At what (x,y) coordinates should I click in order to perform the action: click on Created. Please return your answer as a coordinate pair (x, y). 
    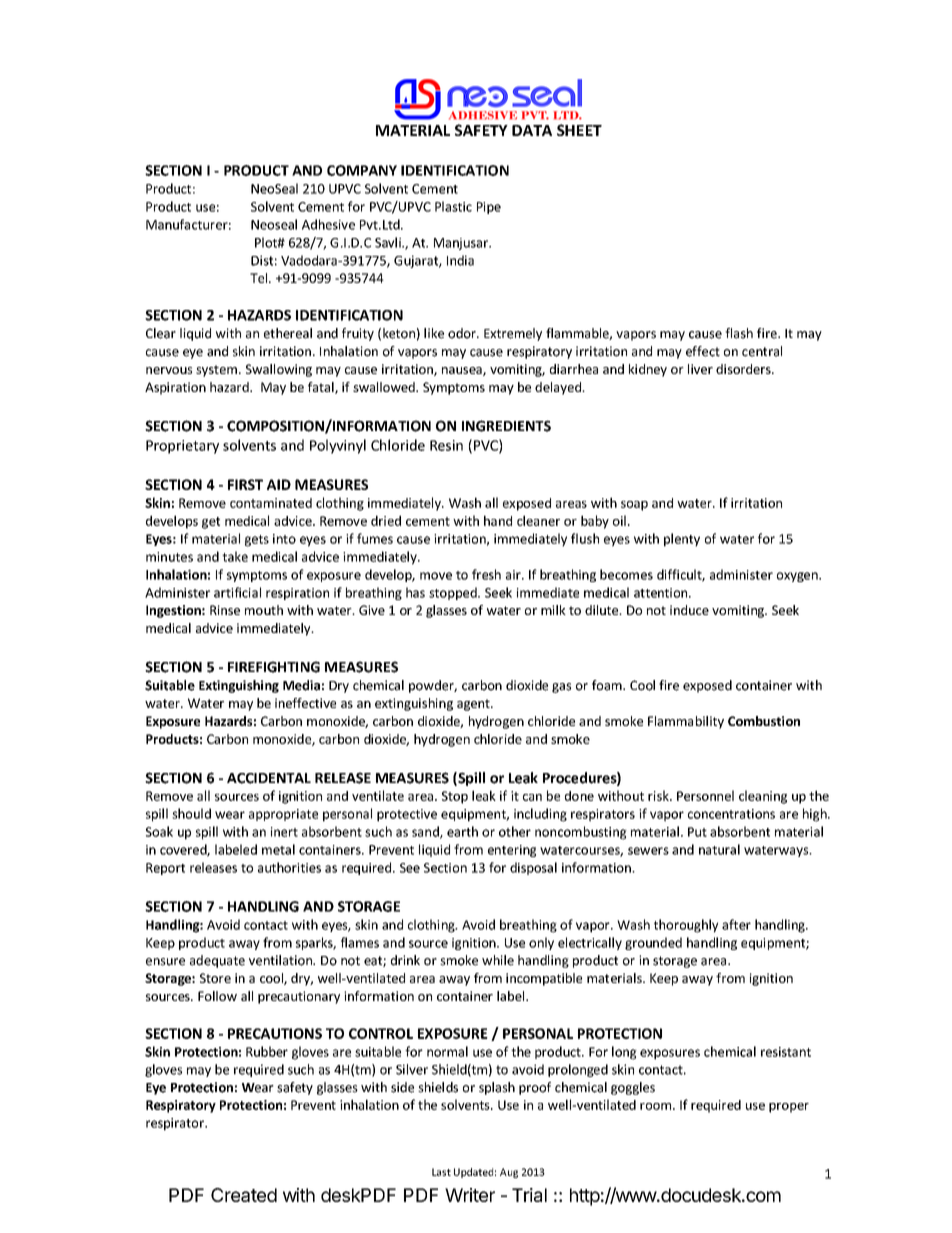
    Looking at the image, I should click on (244, 1195).
